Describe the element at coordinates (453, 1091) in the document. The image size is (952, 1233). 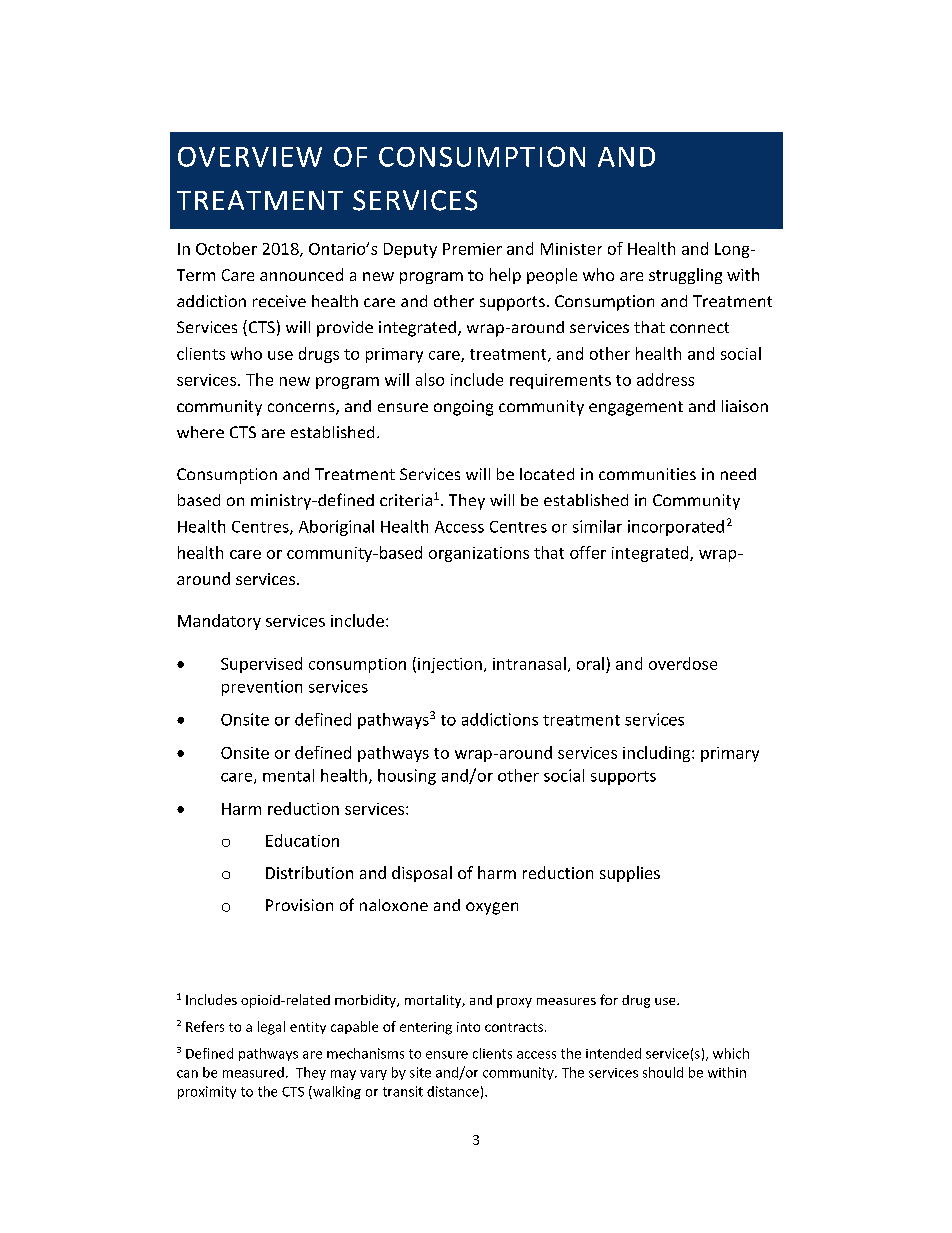
I see `distance` at that location.
